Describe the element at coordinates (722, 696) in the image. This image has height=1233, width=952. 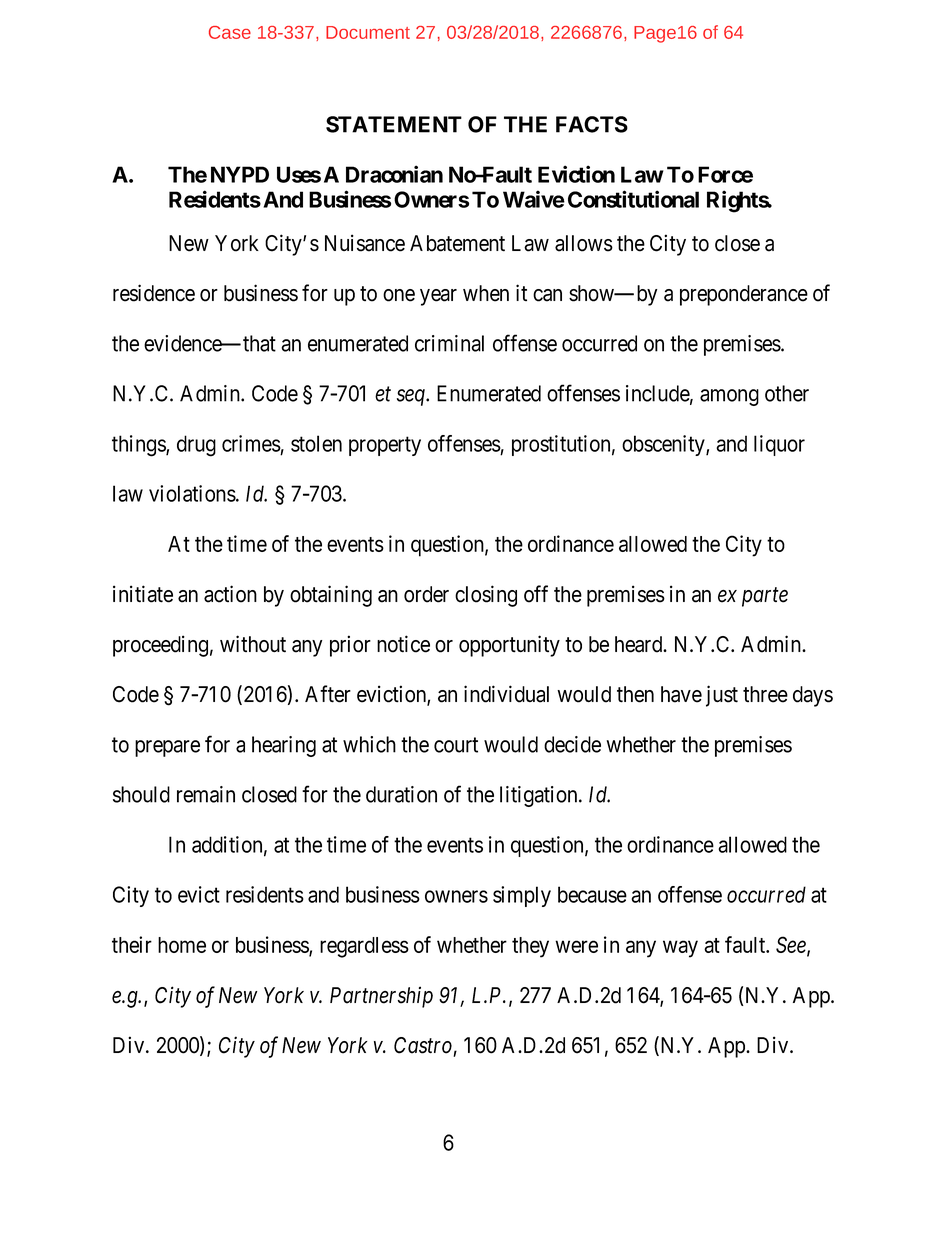
I see `just` at that location.
